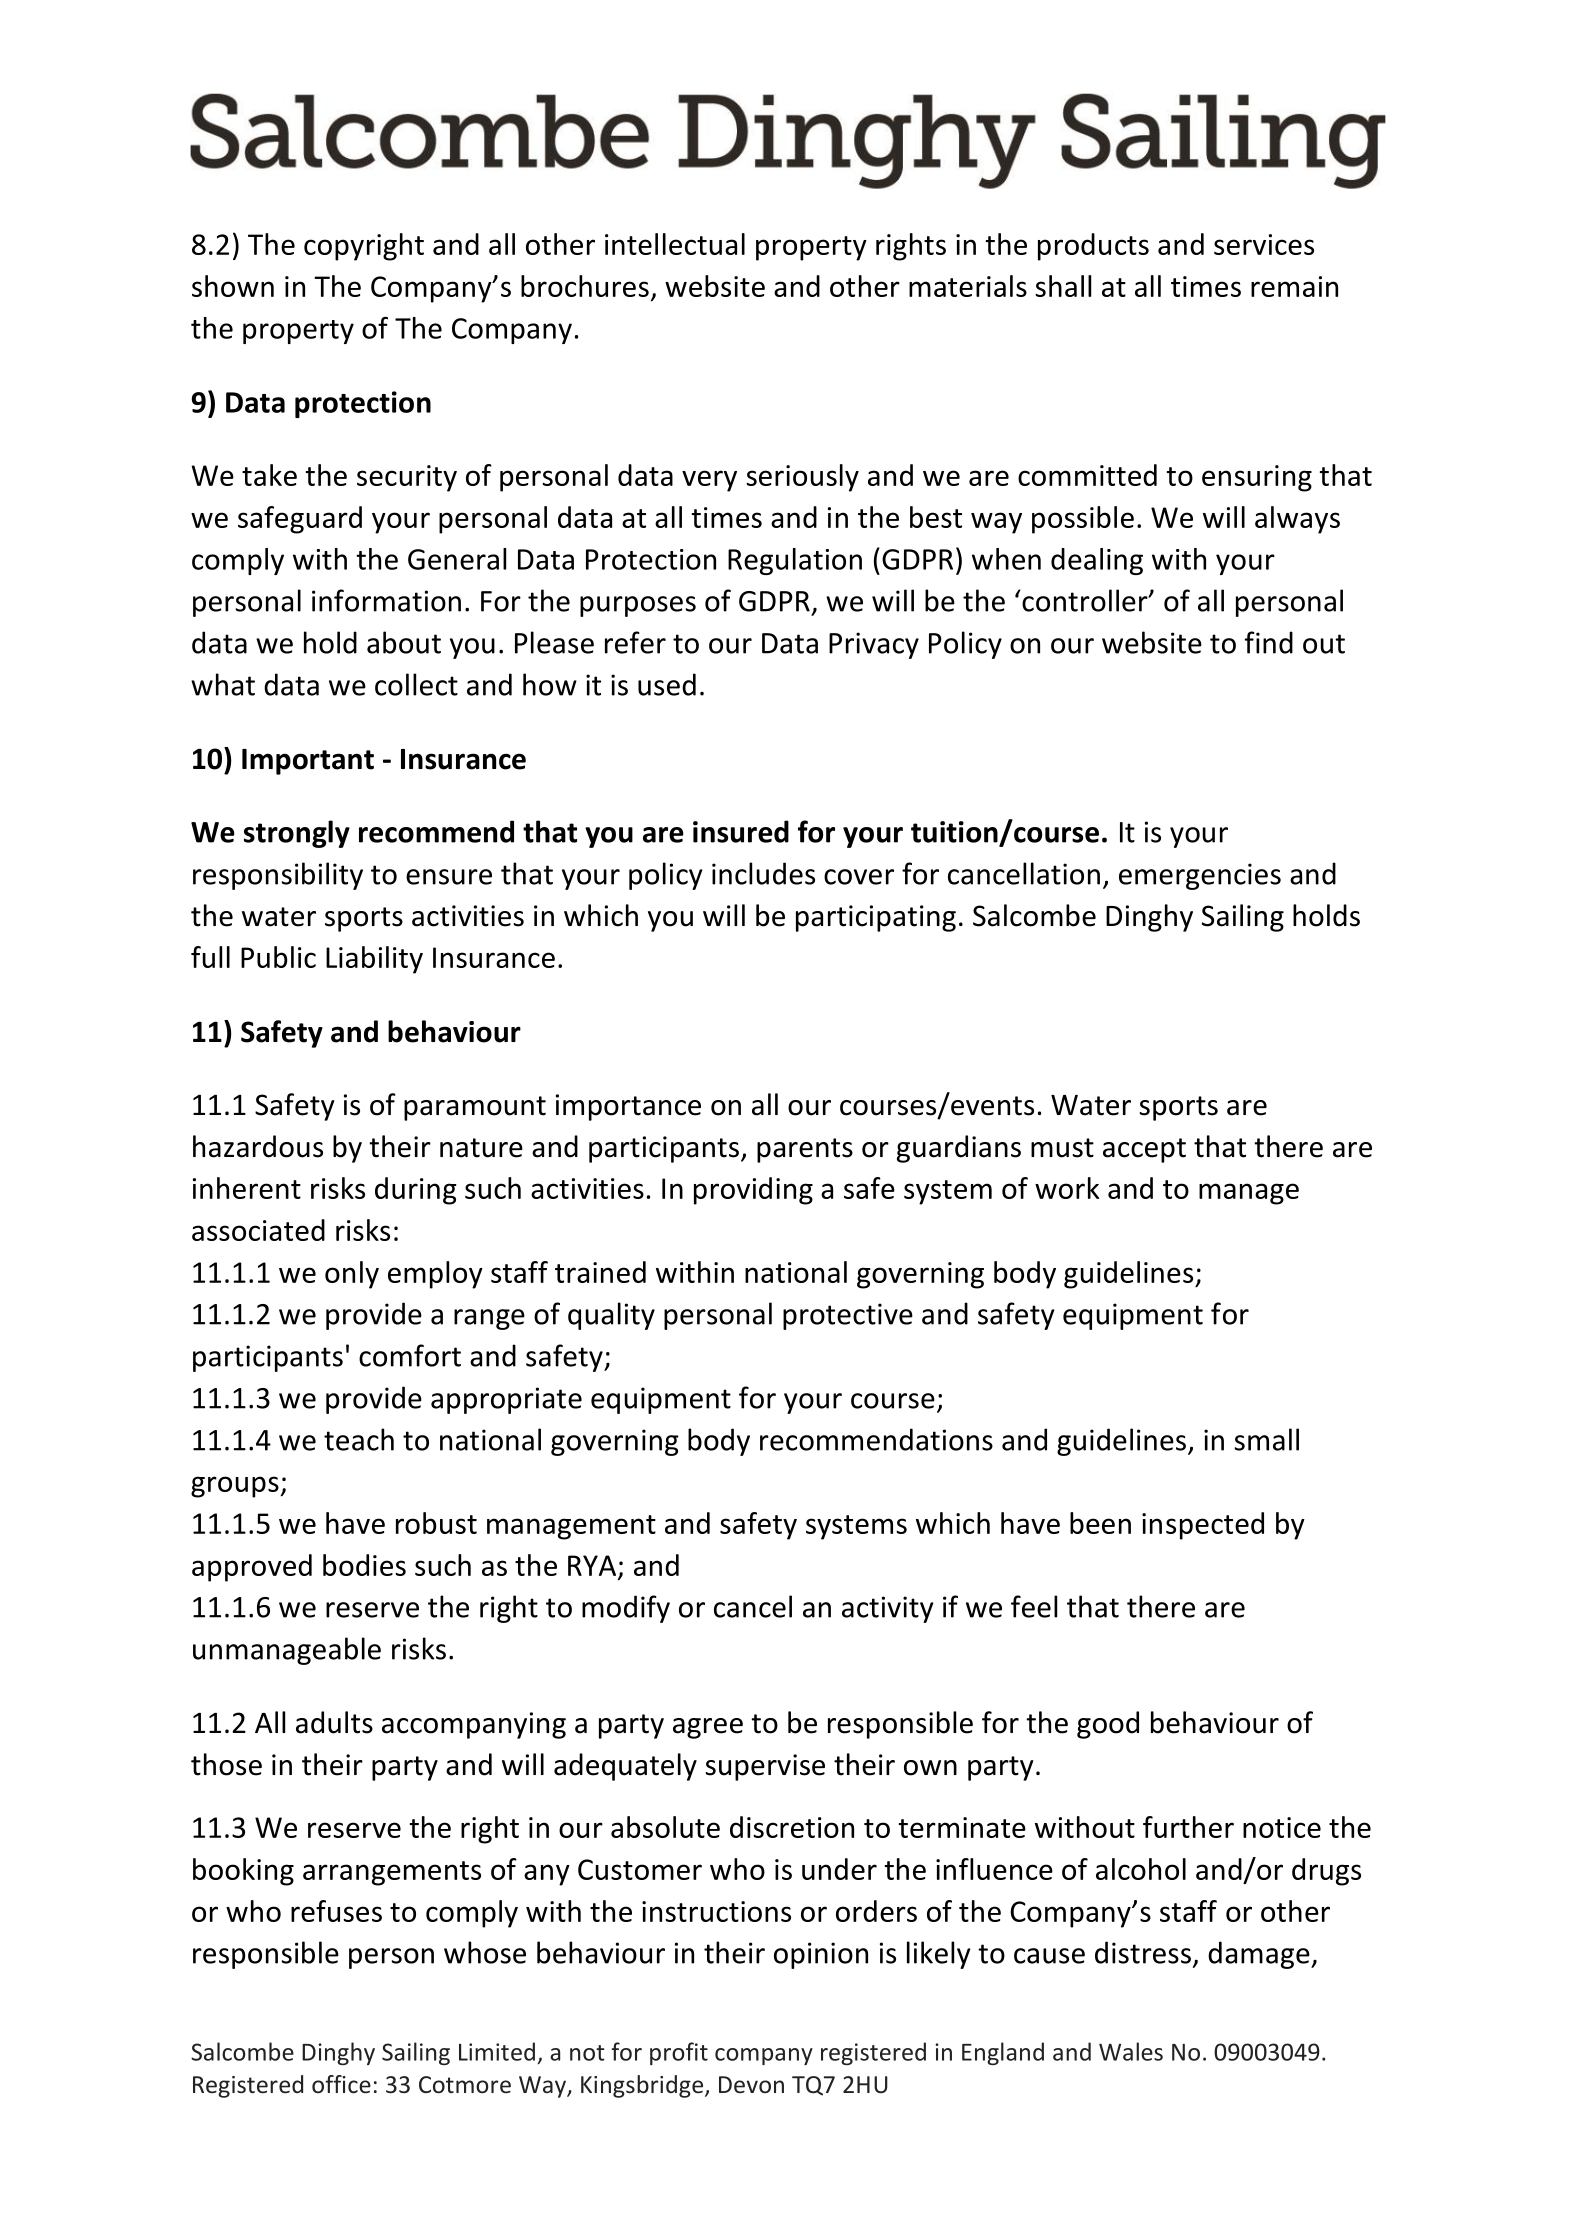 The height and width of the screenshot is (2229, 1576). I want to click on office, so click(341, 2084).
